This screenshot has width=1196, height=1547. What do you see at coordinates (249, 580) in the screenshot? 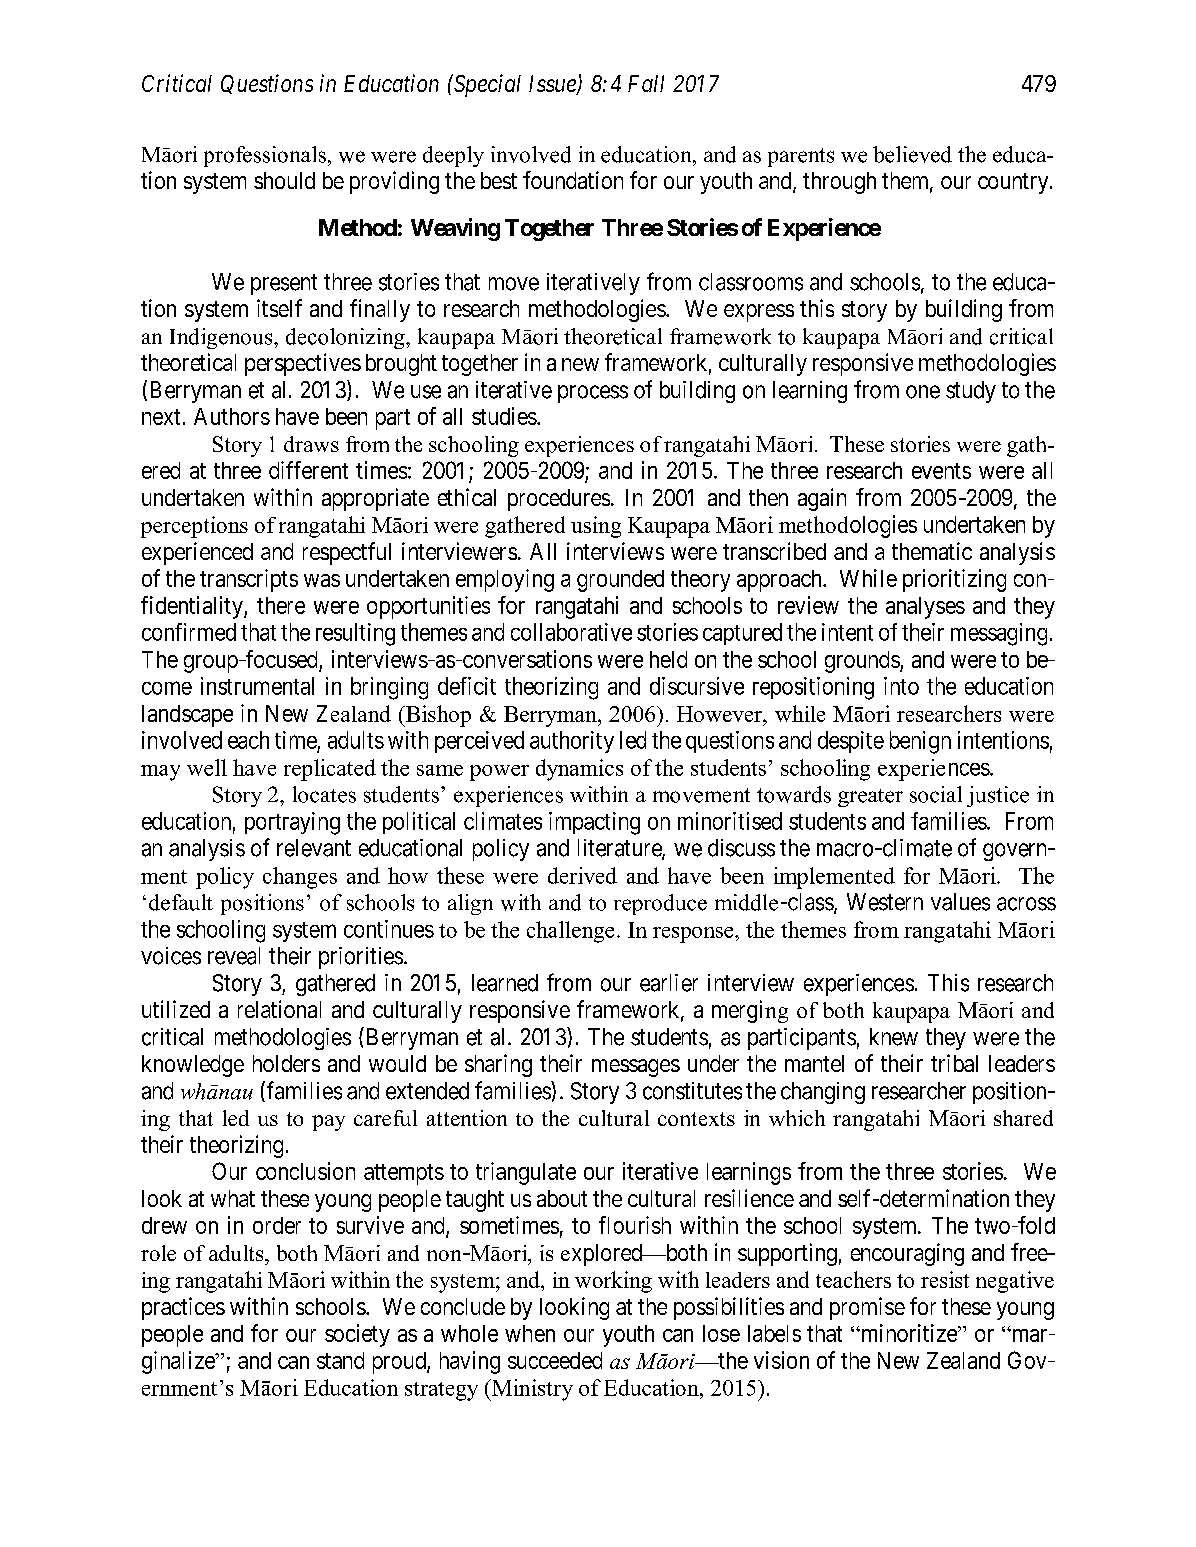
I see `transcripts` at bounding box center [249, 580].
